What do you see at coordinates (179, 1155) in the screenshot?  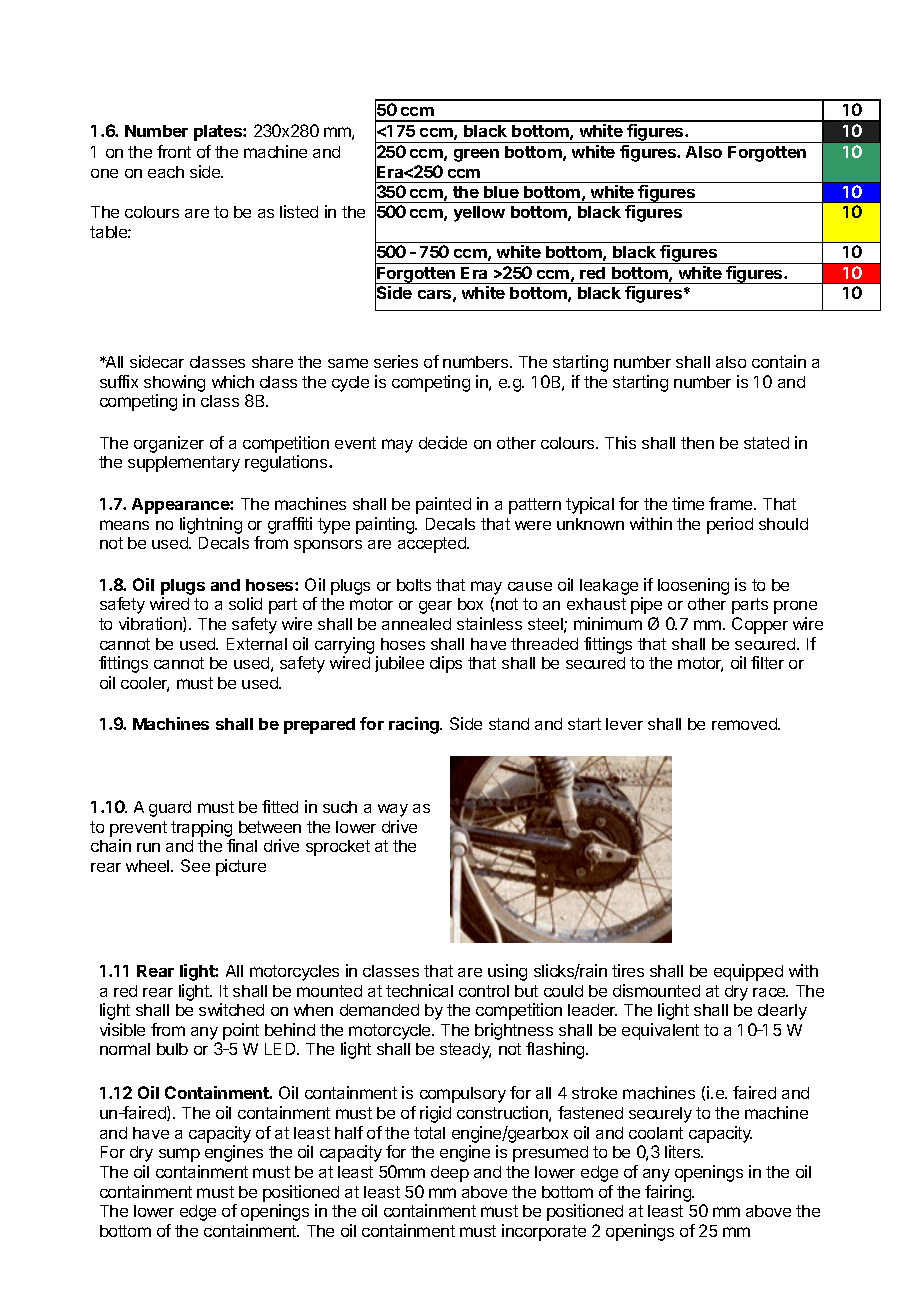 I see `sump` at bounding box center [179, 1155].
